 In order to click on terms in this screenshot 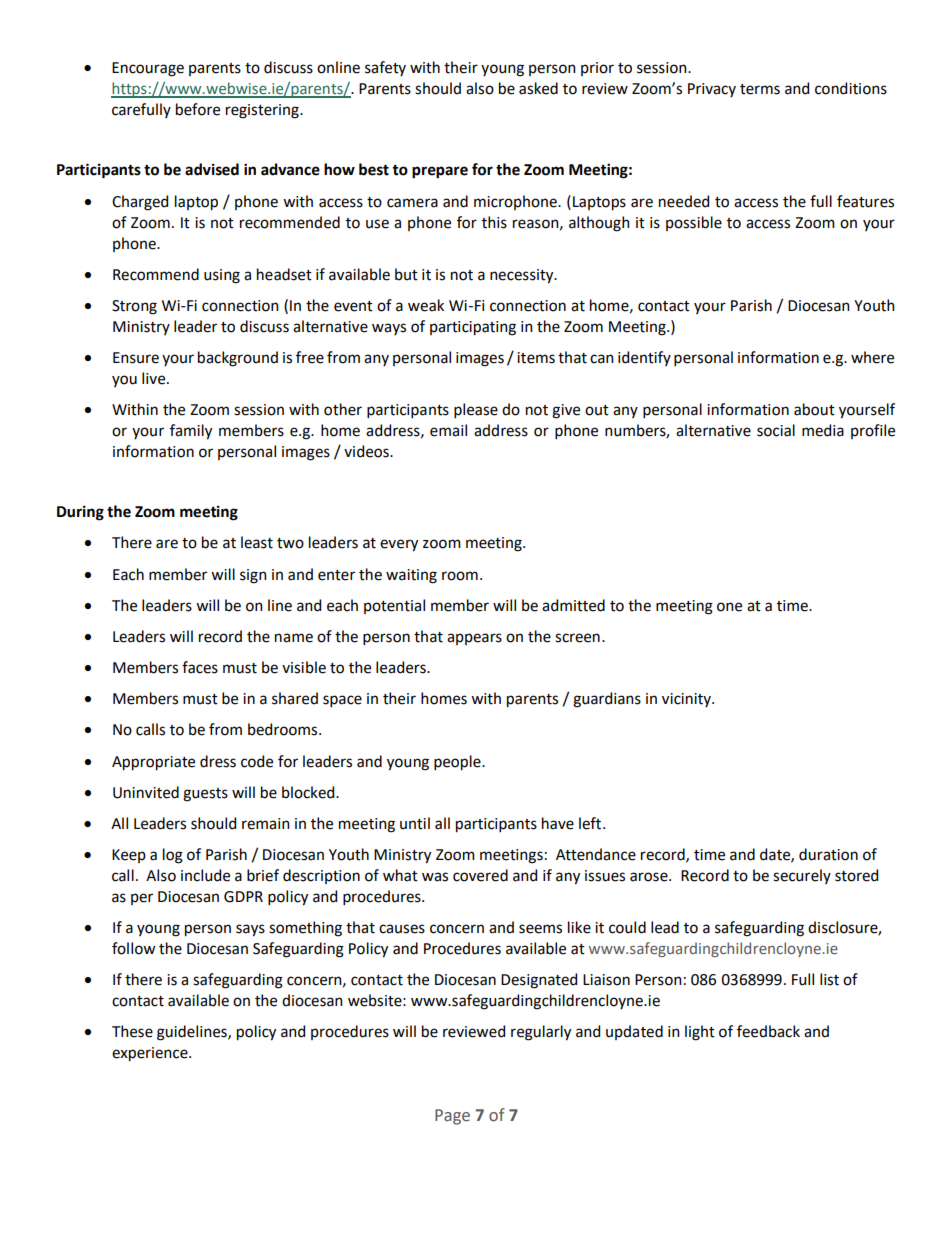, I will do `click(760, 89)`.
